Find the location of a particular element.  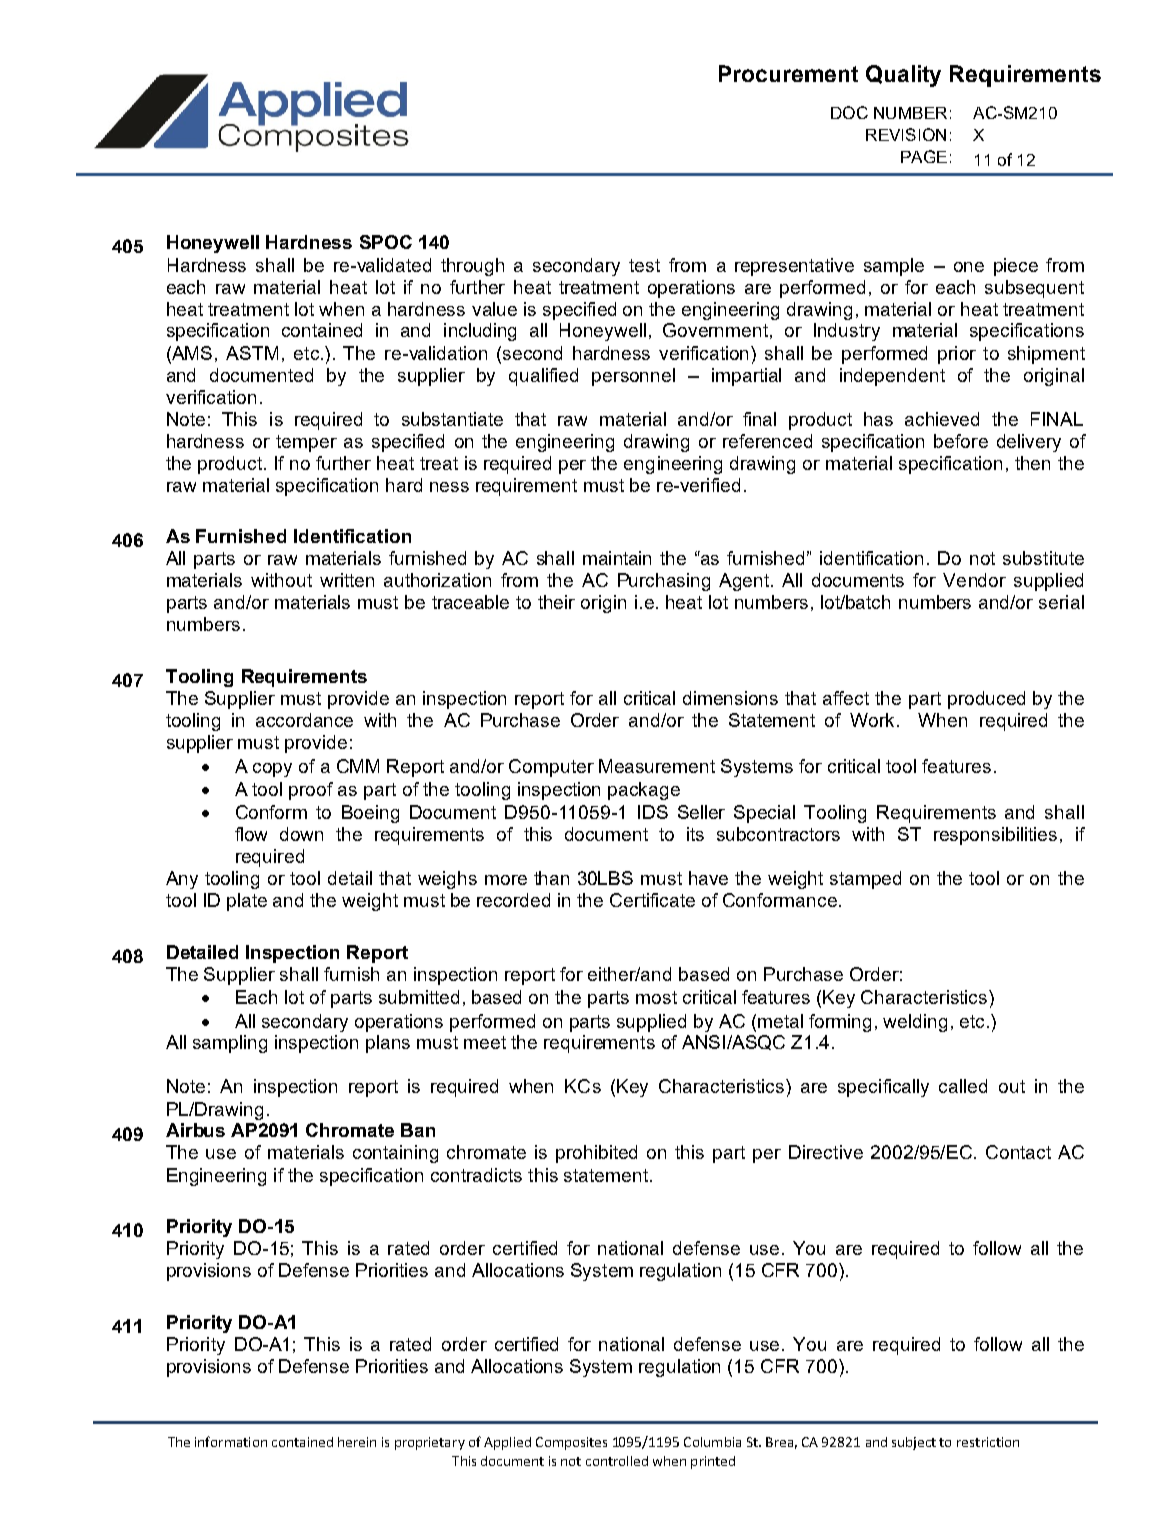

Measurement is located at coordinates (657, 766).
